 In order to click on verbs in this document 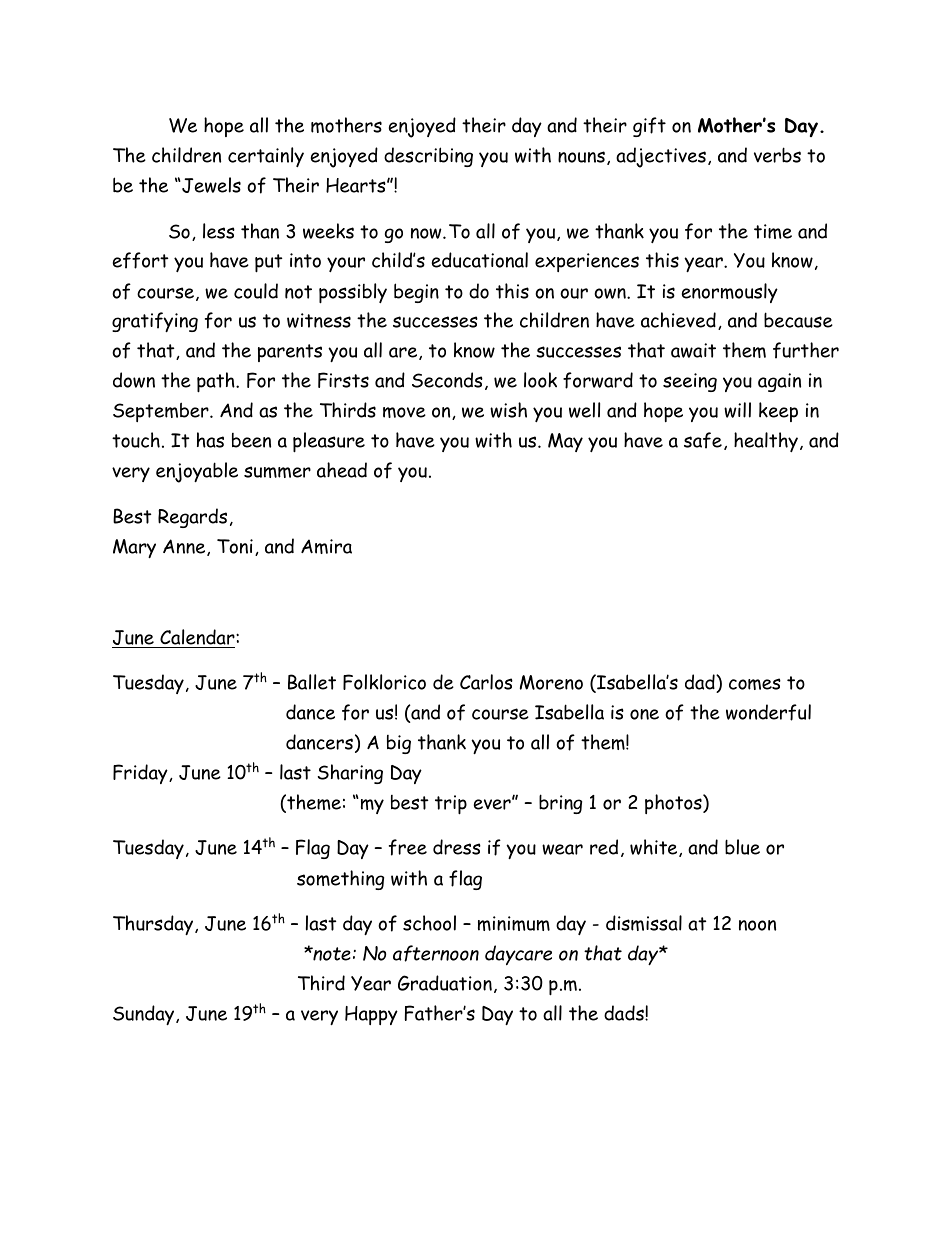, I will do `click(777, 155)`.
